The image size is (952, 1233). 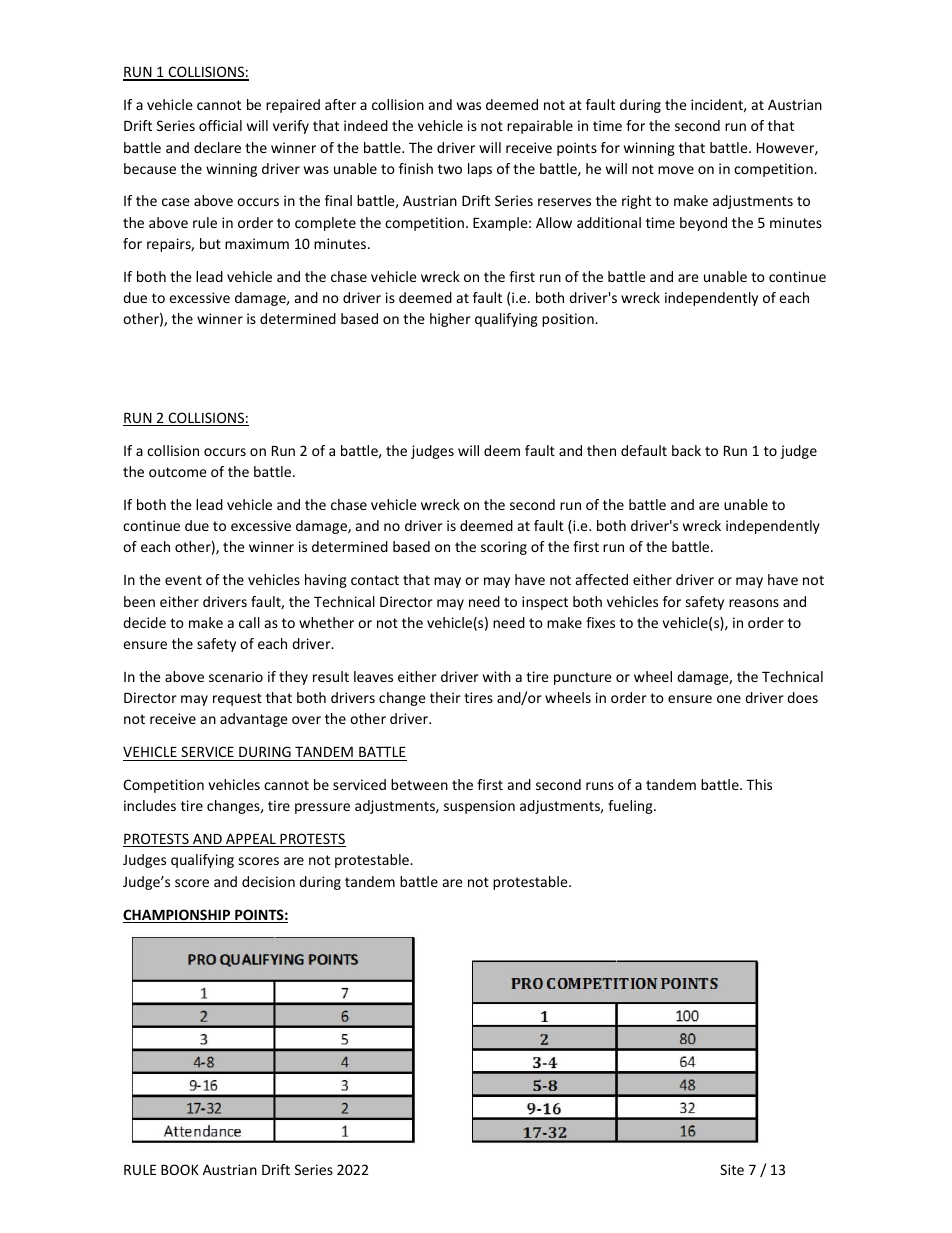 I want to click on official, so click(x=220, y=125).
